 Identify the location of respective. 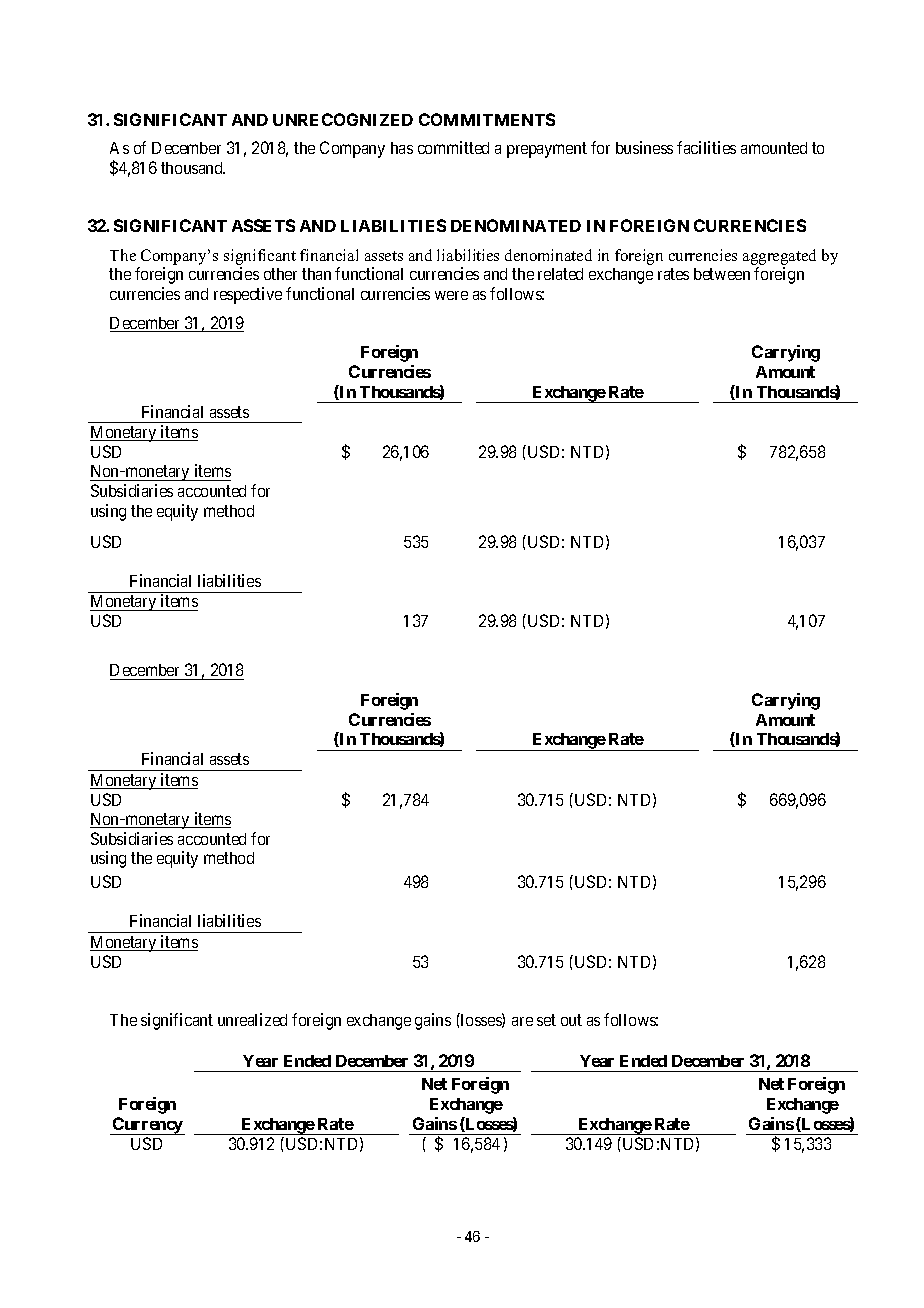
(248, 295).
